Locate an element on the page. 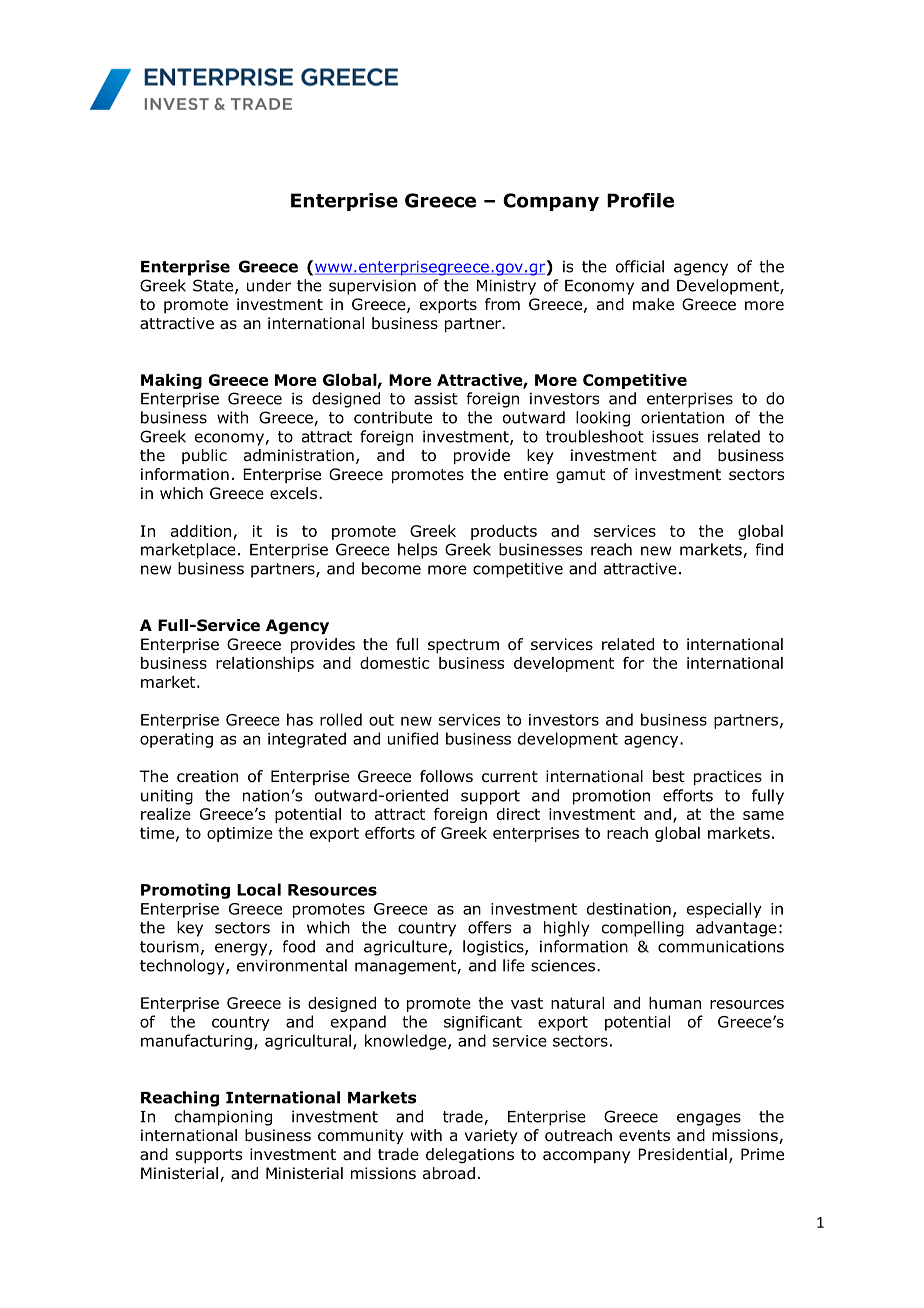  find is located at coordinates (769, 549).
